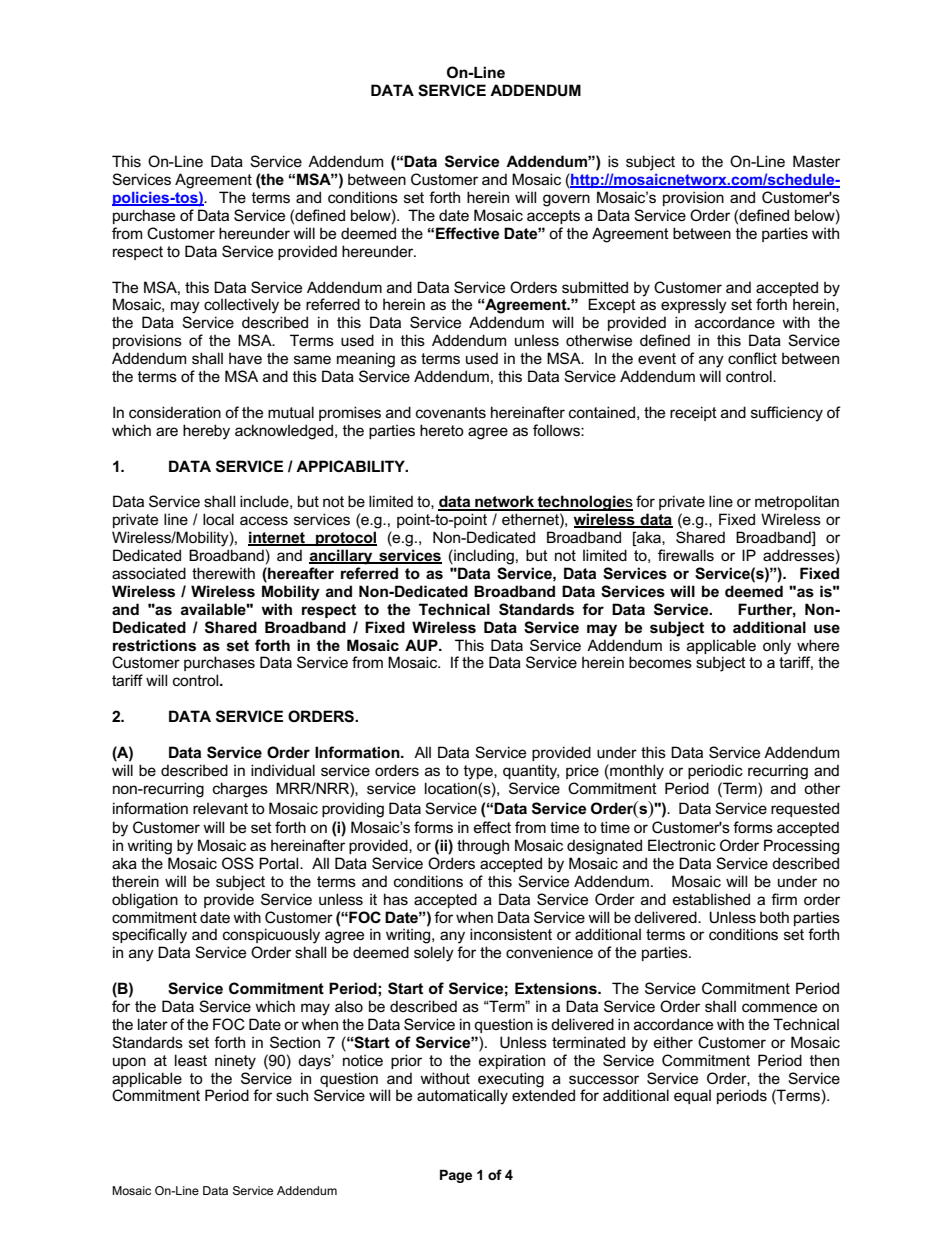  Describe the element at coordinates (816, 161) in the document. I see `Master` at that location.
